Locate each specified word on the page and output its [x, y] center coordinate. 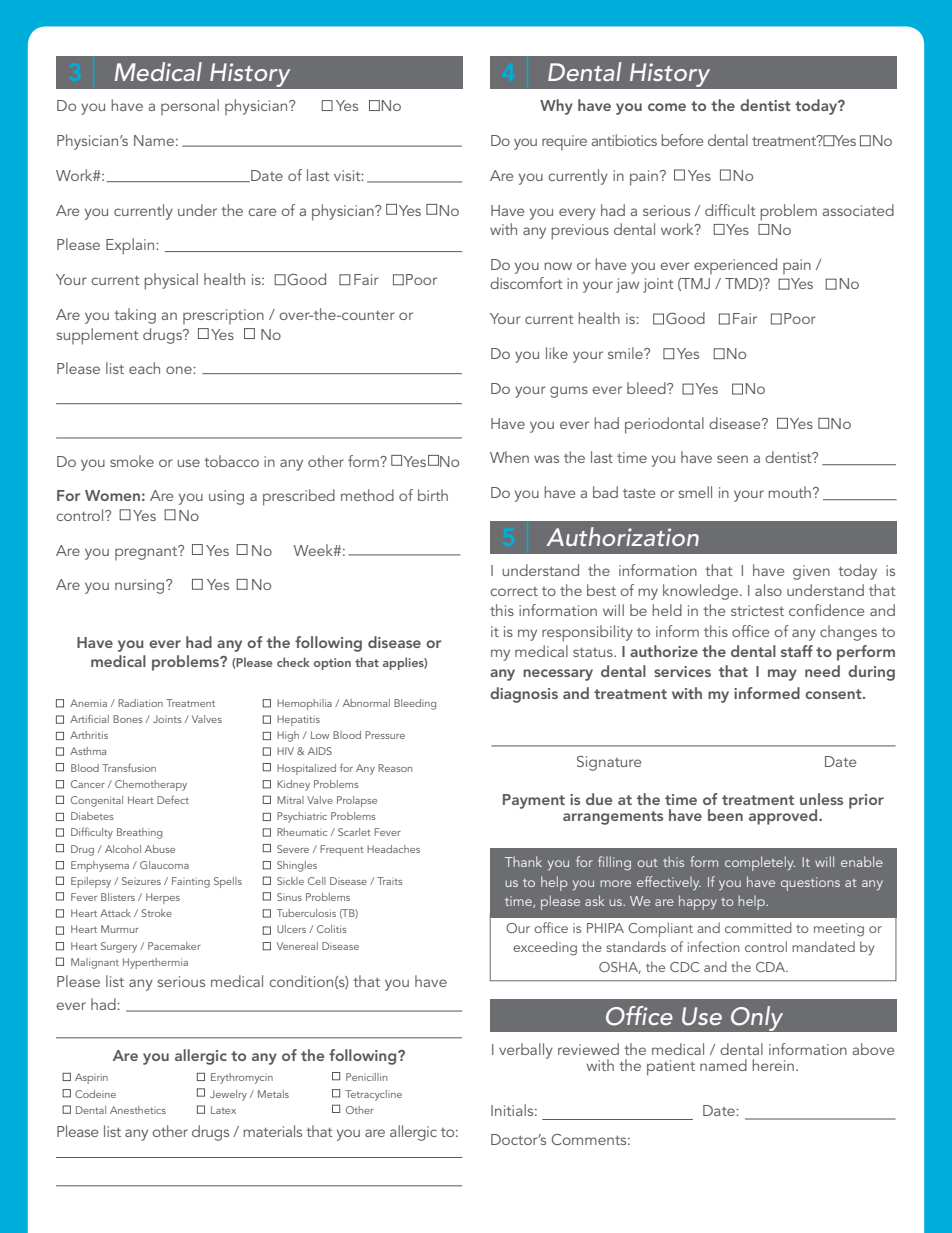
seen [732, 459]
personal [190, 107]
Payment [534, 801]
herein [773, 1065]
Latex [223, 1110]
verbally [526, 1051]
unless [821, 799]
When [509, 457]
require [564, 143]
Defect [173, 799]
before [682, 140]
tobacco [231, 461]
